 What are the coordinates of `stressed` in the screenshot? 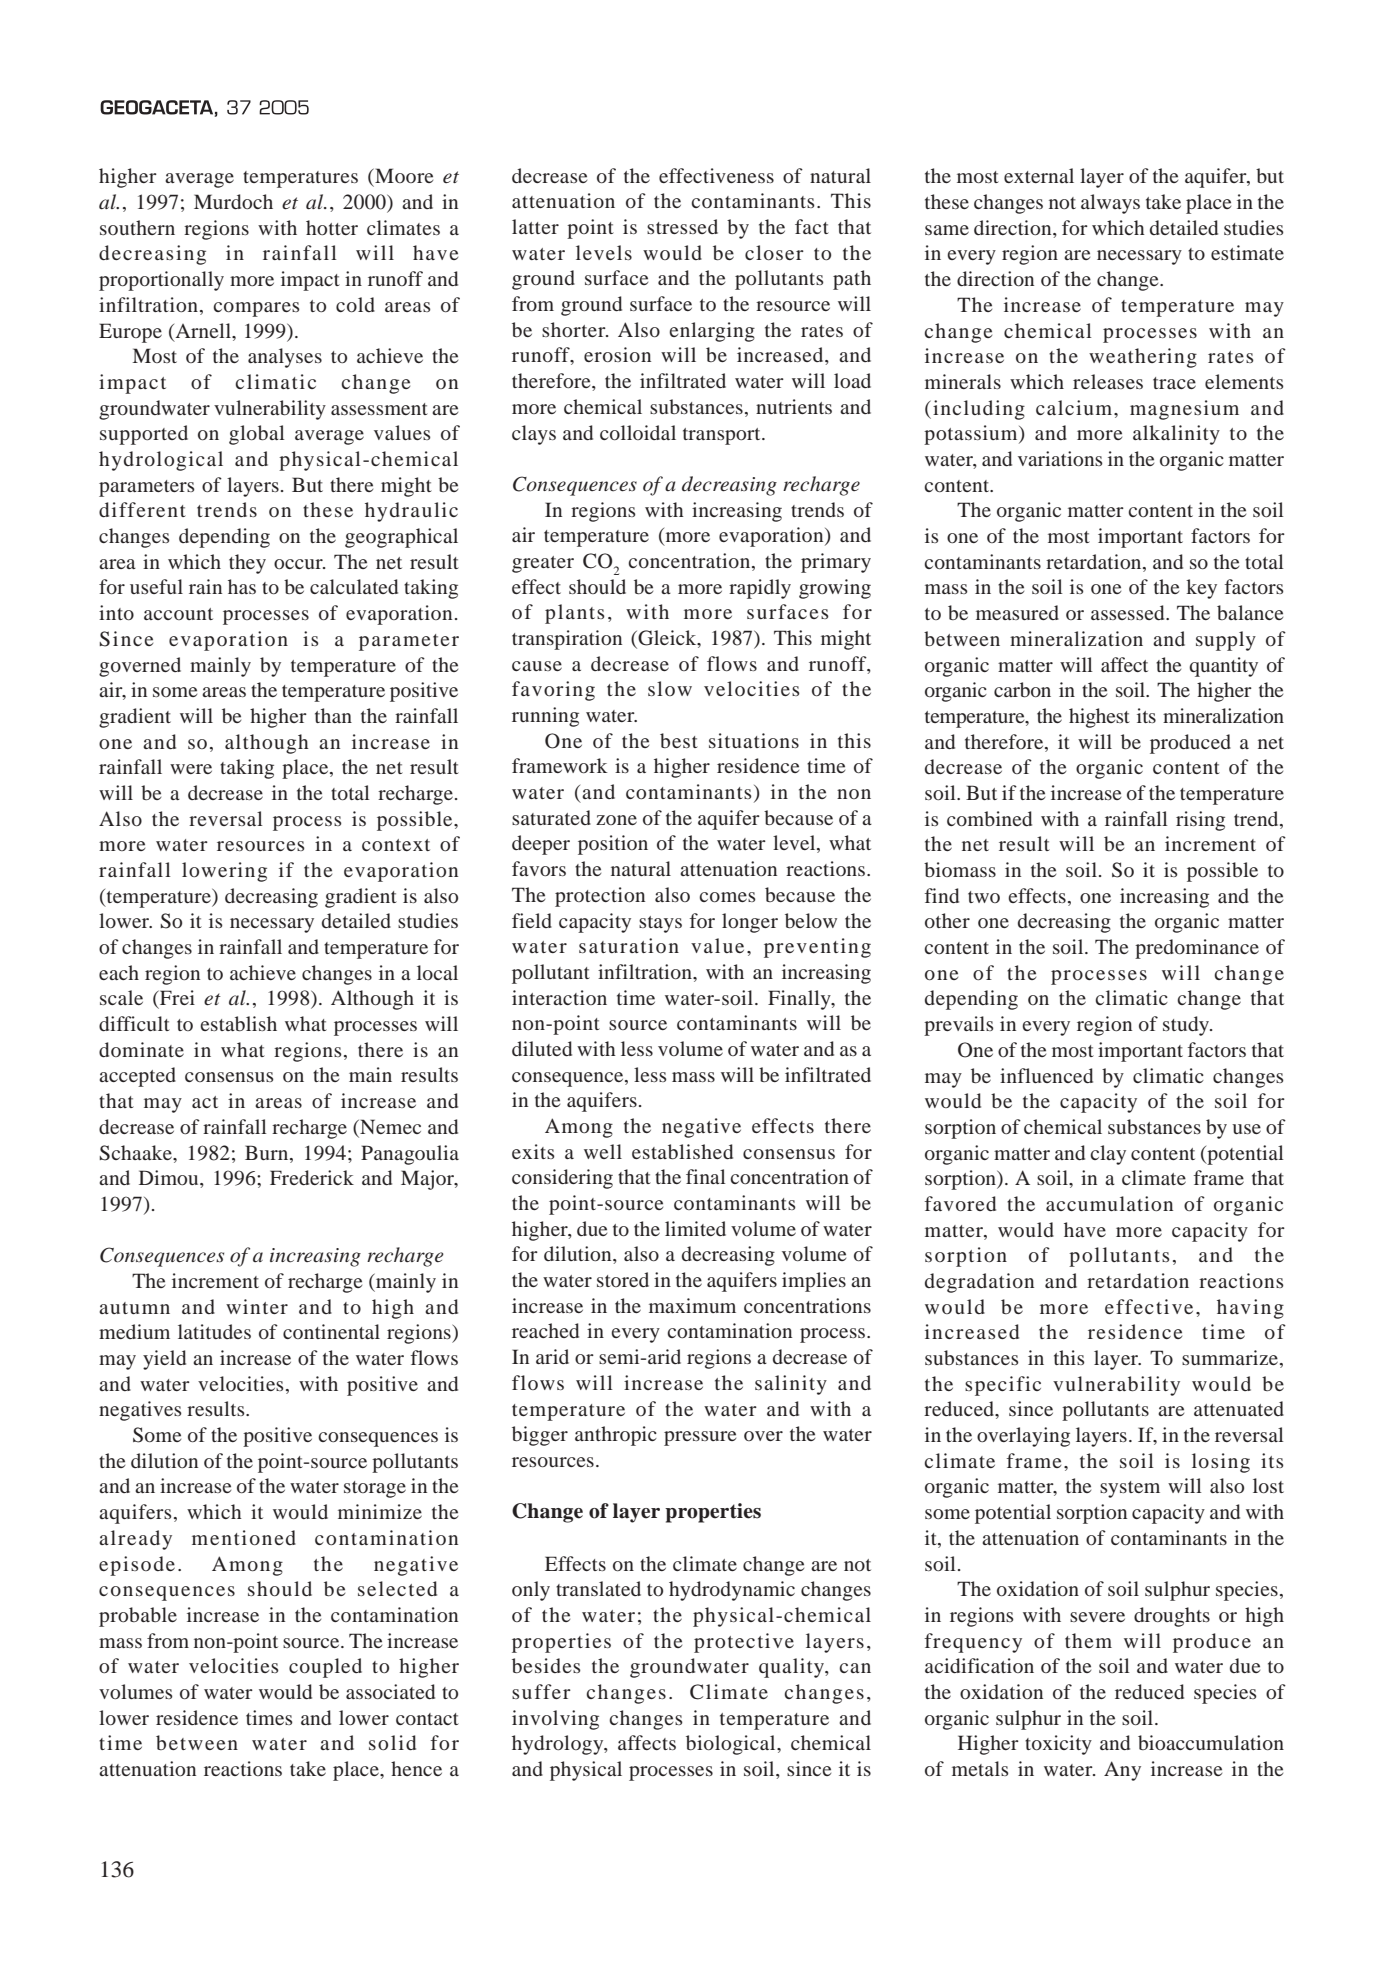 It's located at (682, 226).
